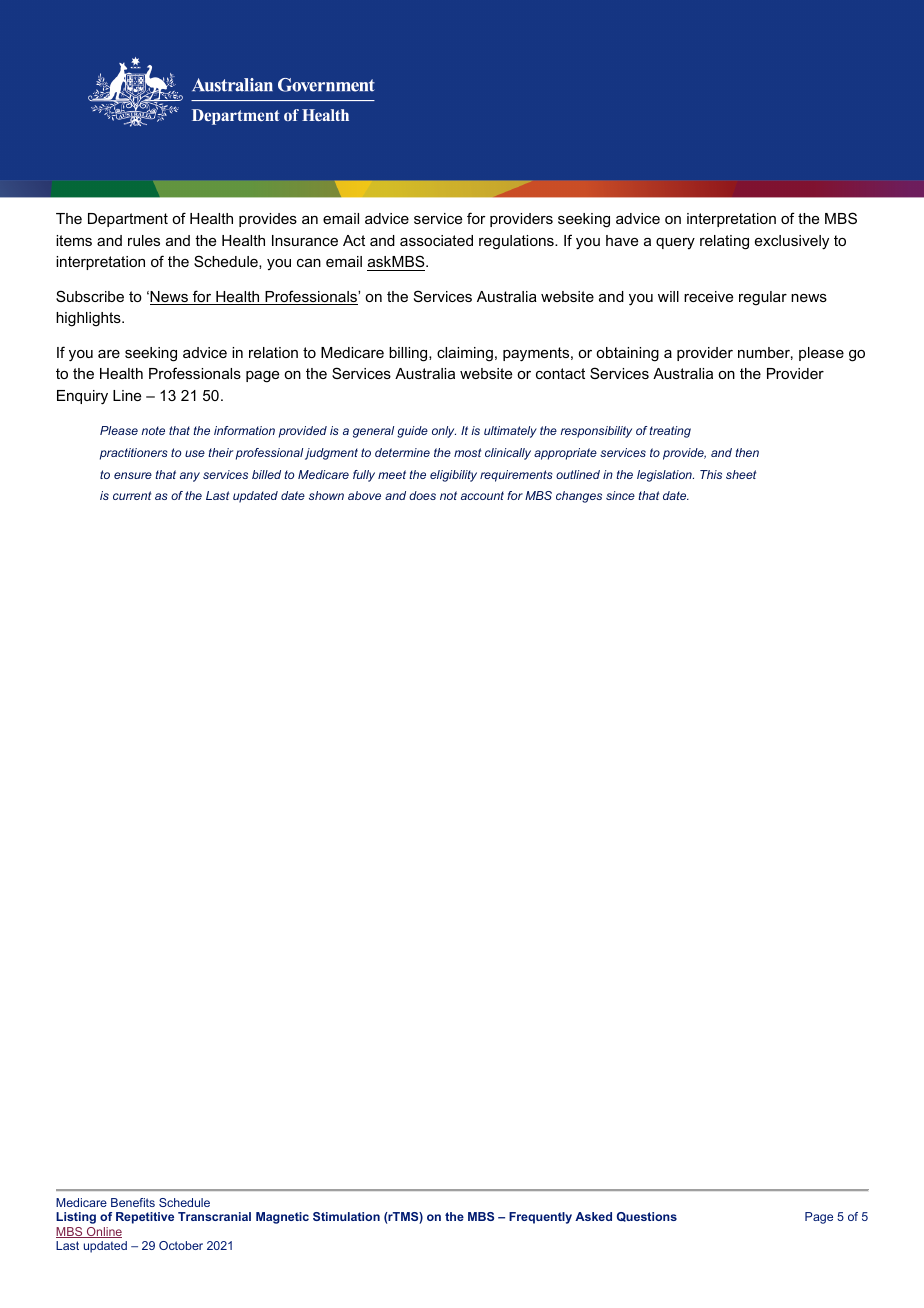 The width and height of the page is (924, 1308). What do you see at coordinates (422, 495) in the page?
I see `does` at bounding box center [422, 495].
